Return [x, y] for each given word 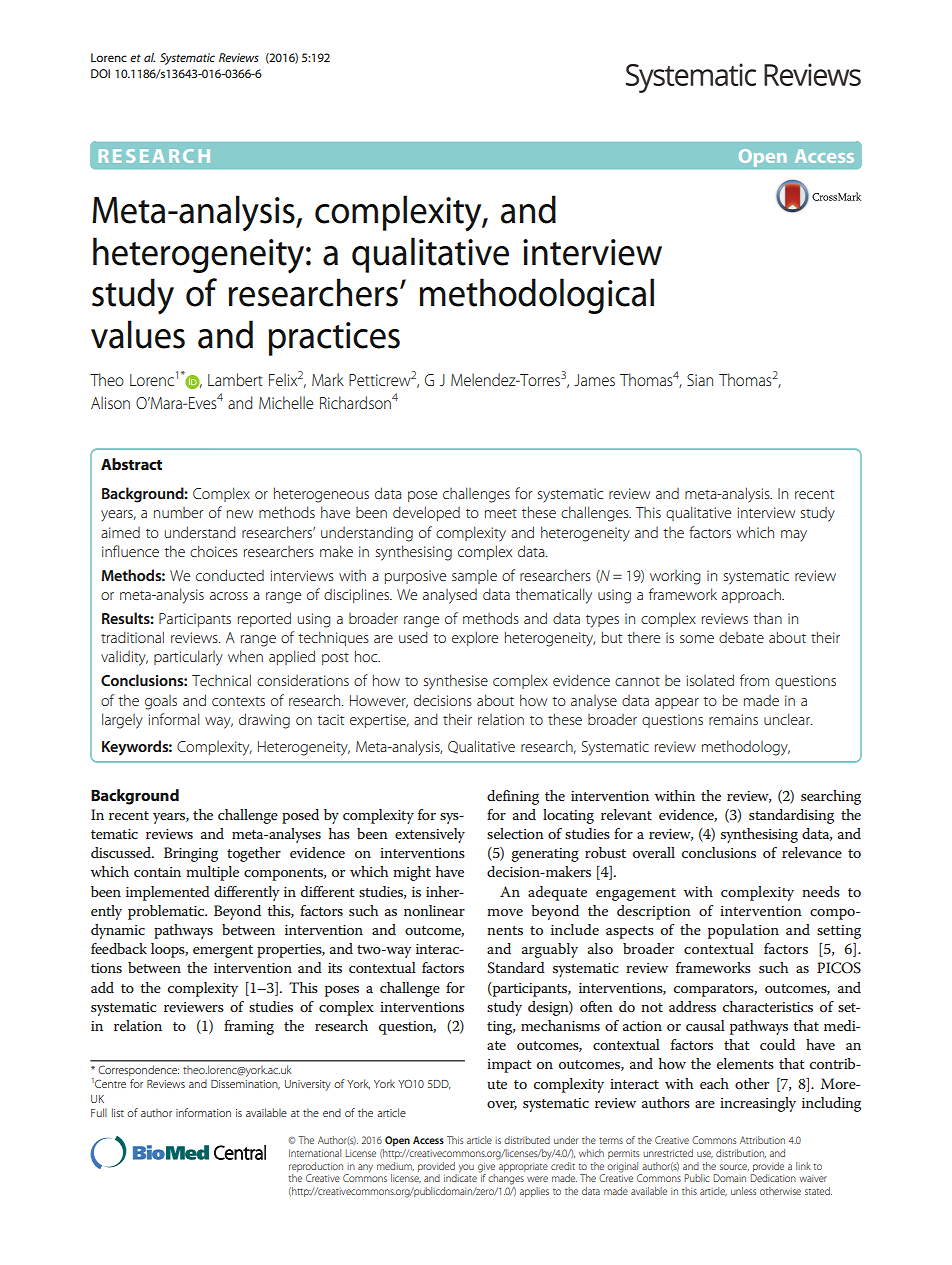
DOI [100, 73]
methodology [746, 748]
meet [501, 513]
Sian [700, 380]
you [465, 1169]
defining [513, 797]
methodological [536, 296]
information [203, 1112]
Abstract [131, 464]
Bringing [191, 854]
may [794, 536]
